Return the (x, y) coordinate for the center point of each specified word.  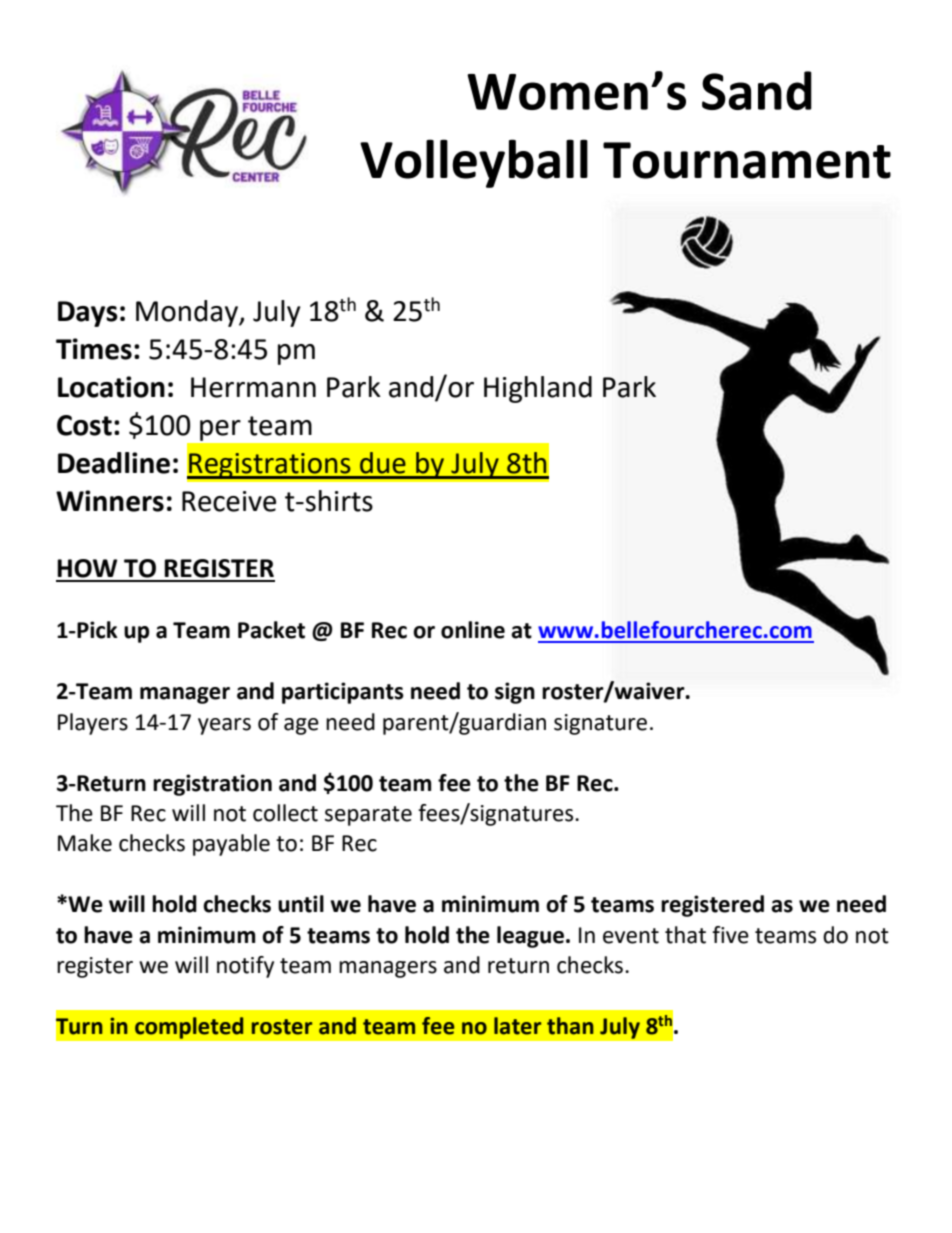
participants (343, 693)
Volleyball (474, 163)
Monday (188, 313)
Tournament (747, 160)
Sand (757, 90)
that (685, 935)
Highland (538, 389)
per (220, 430)
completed (189, 1028)
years (224, 726)
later (517, 1026)
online (473, 630)
